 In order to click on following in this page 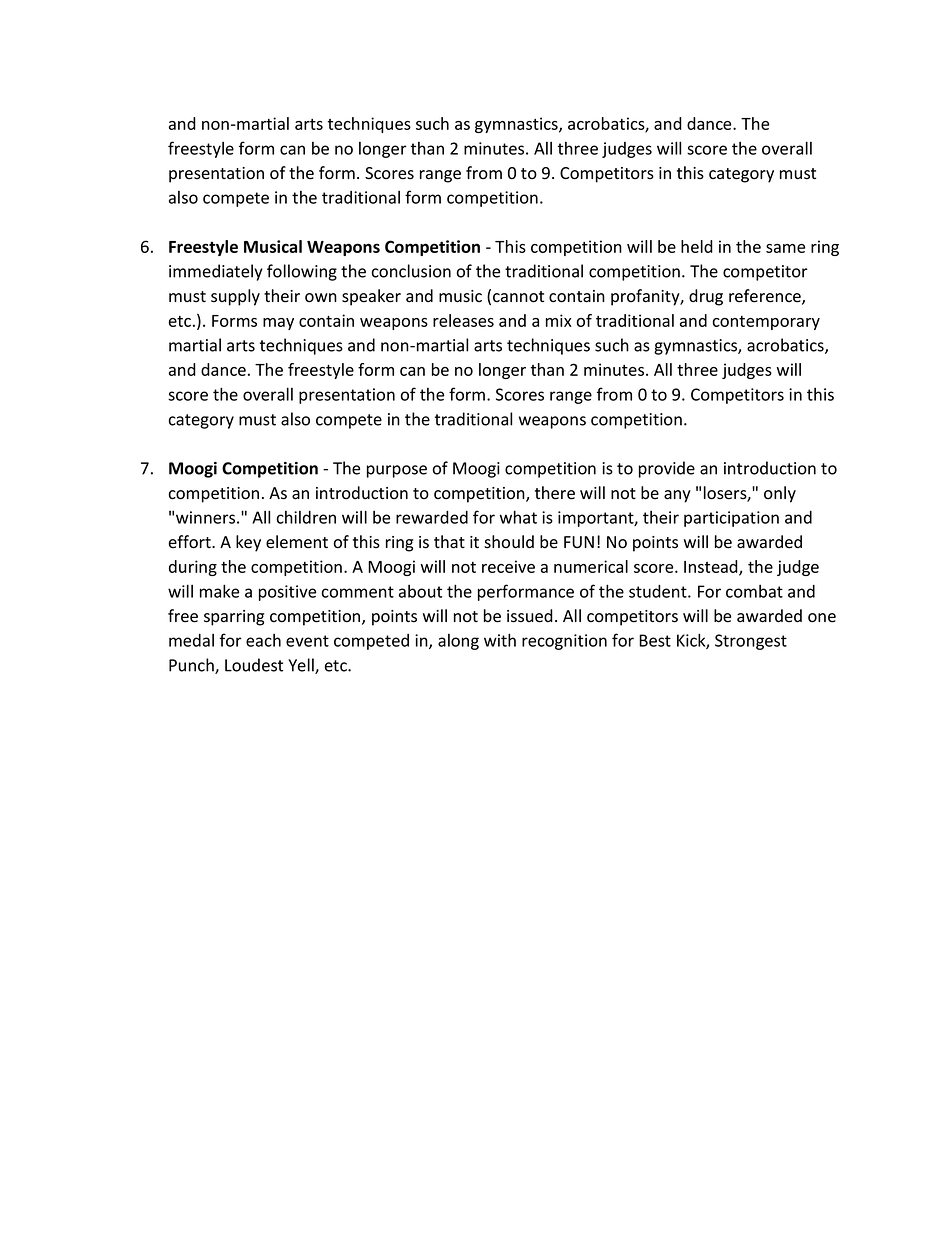, I will do `click(302, 272)`.
